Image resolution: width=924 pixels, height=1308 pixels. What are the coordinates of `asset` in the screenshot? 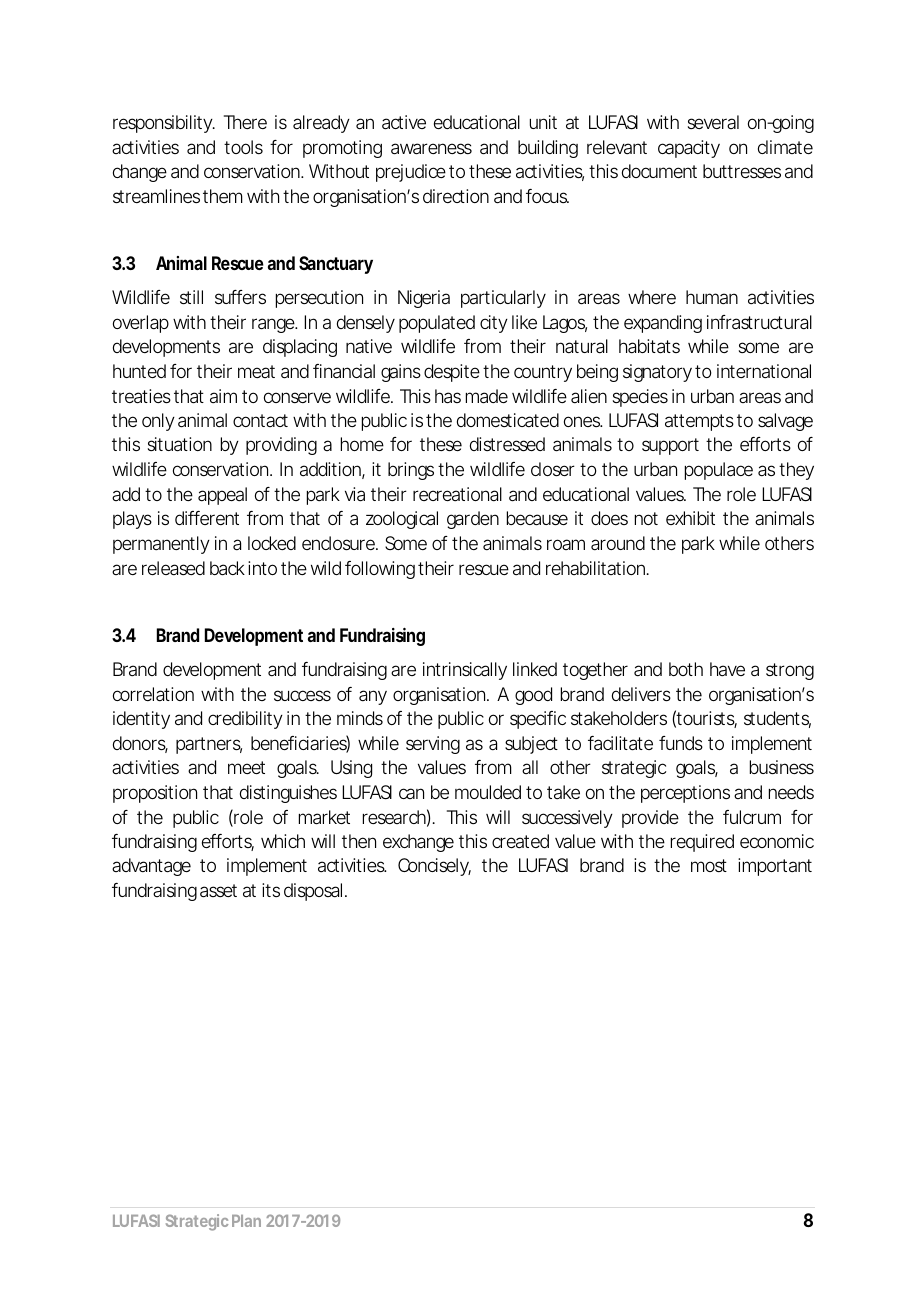 It's located at (218, 891).
